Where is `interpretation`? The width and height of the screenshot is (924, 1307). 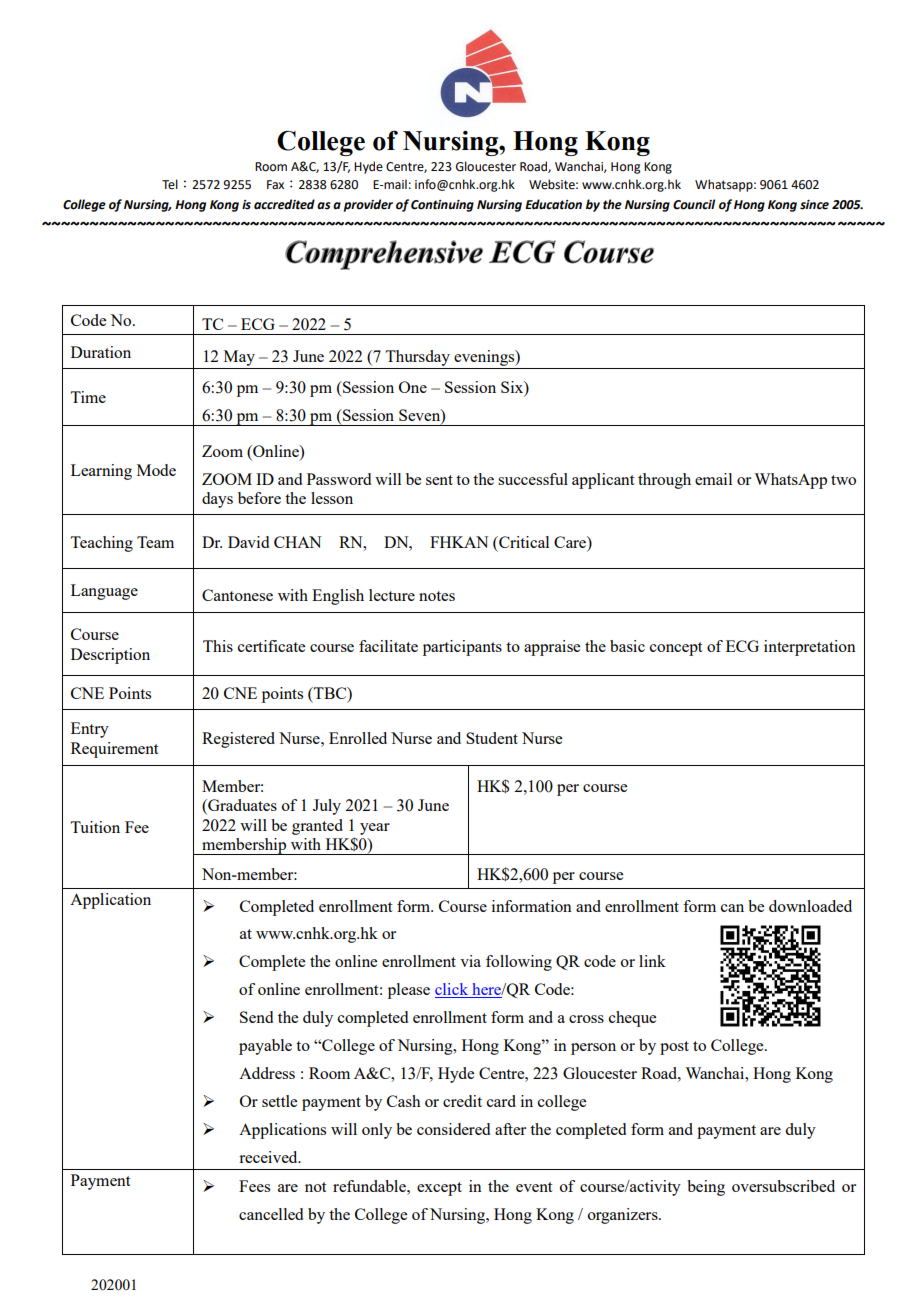
interpretation is located at coordinates (810, 648).
